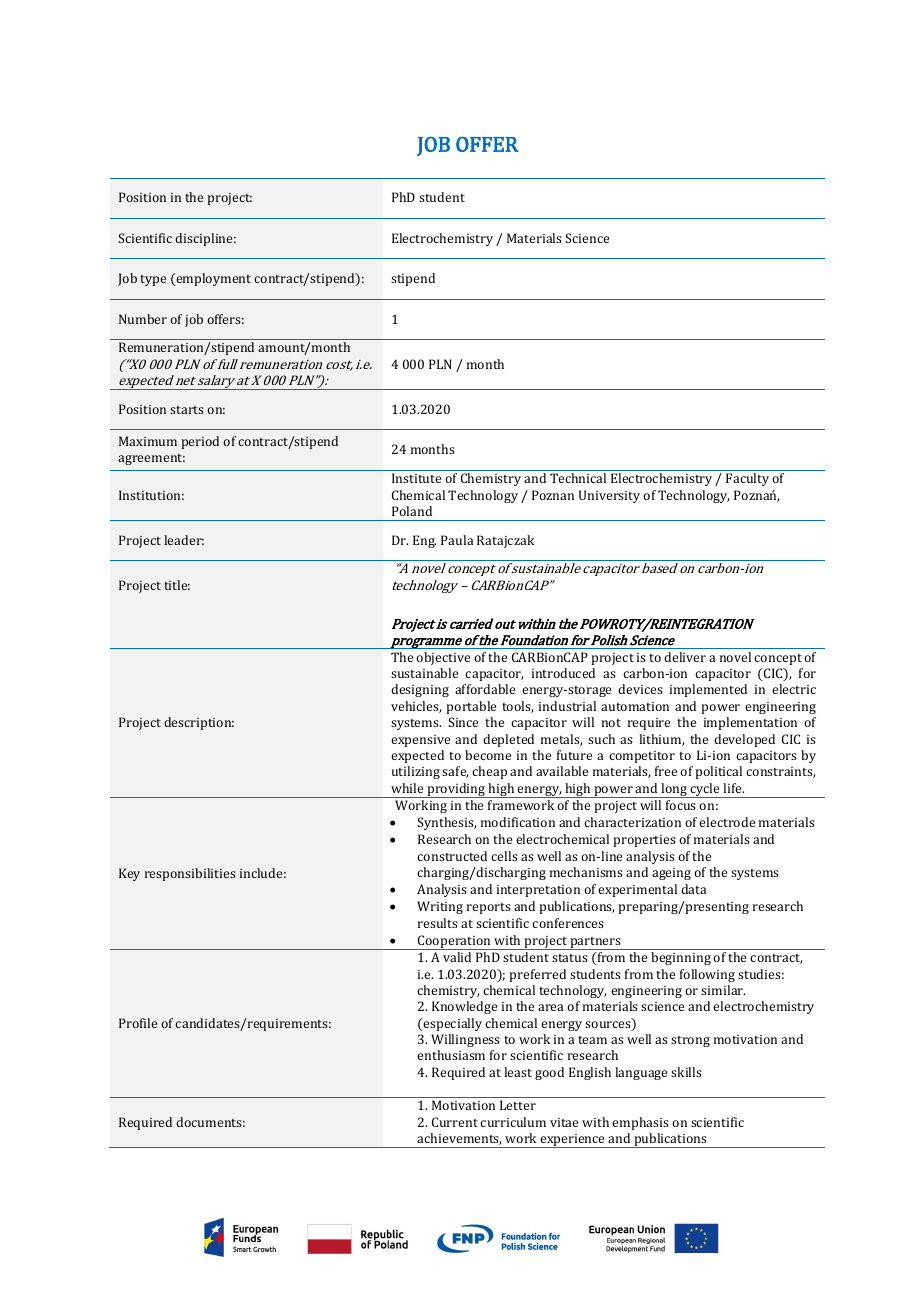  Describe the element at coordinates (578, 478) in the page. I see `Technical` at that location.
